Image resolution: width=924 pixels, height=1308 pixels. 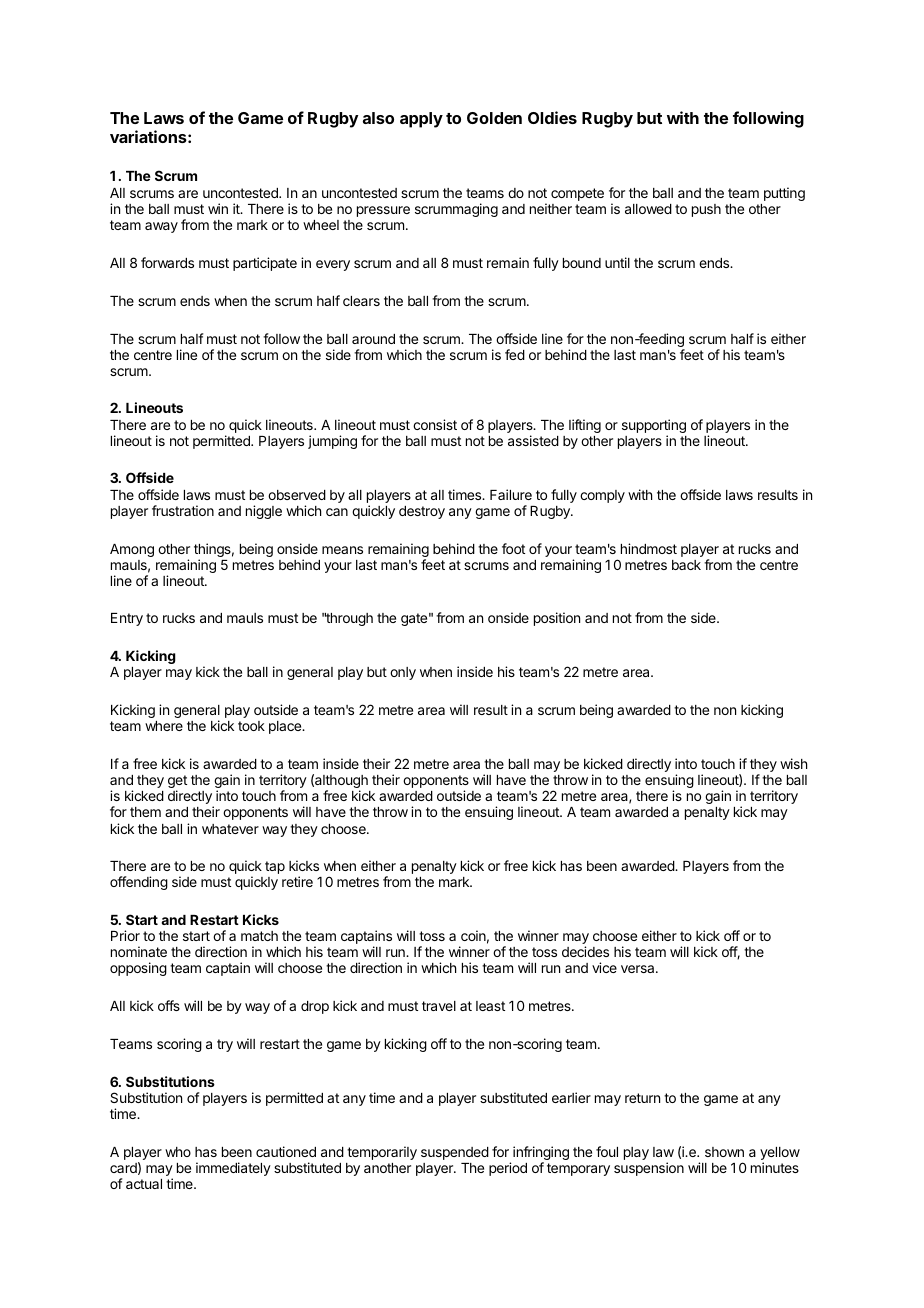 I want to click on frustration, so click(x=183, y=510).
